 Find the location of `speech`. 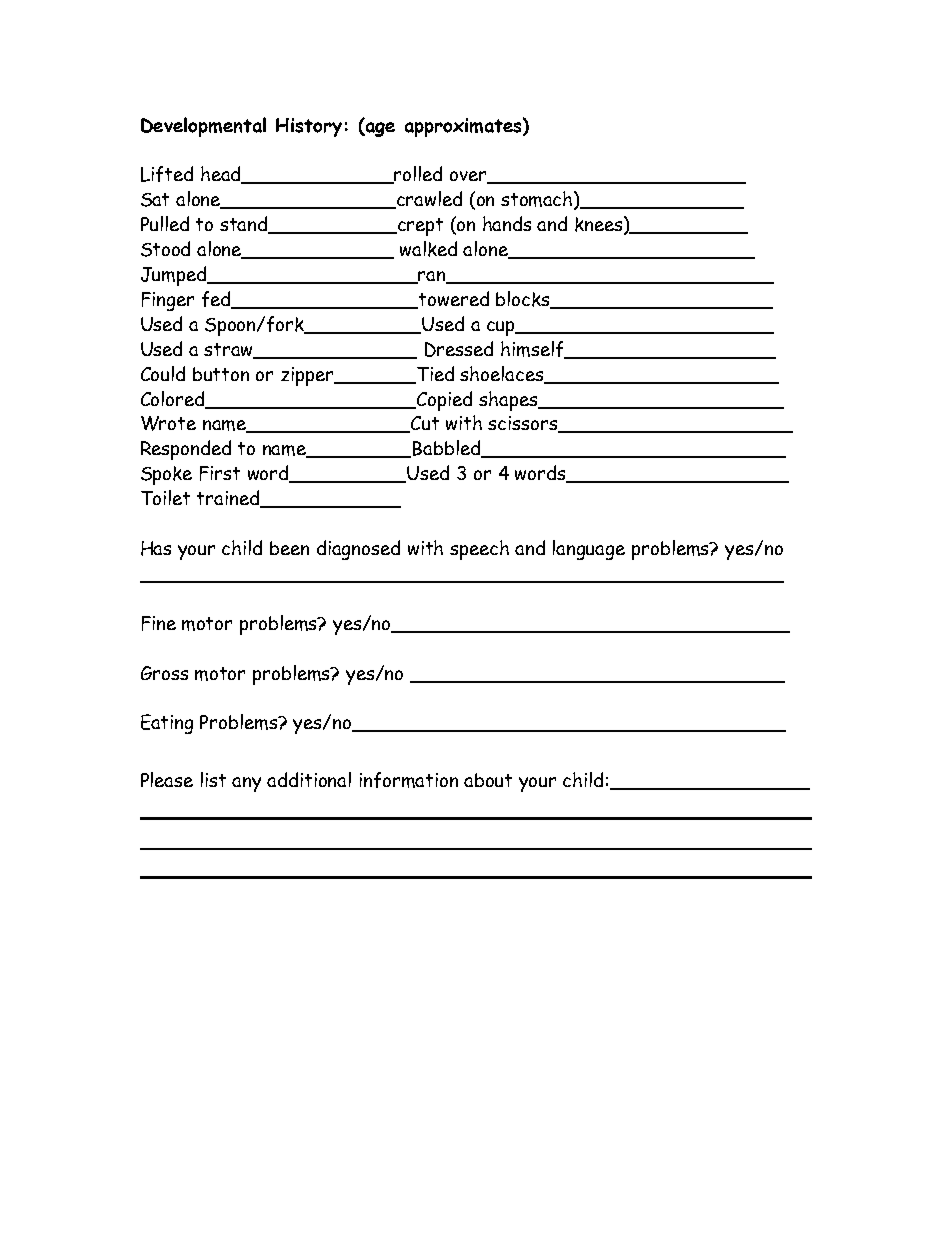

speech is located at coordinates (479, 550).
